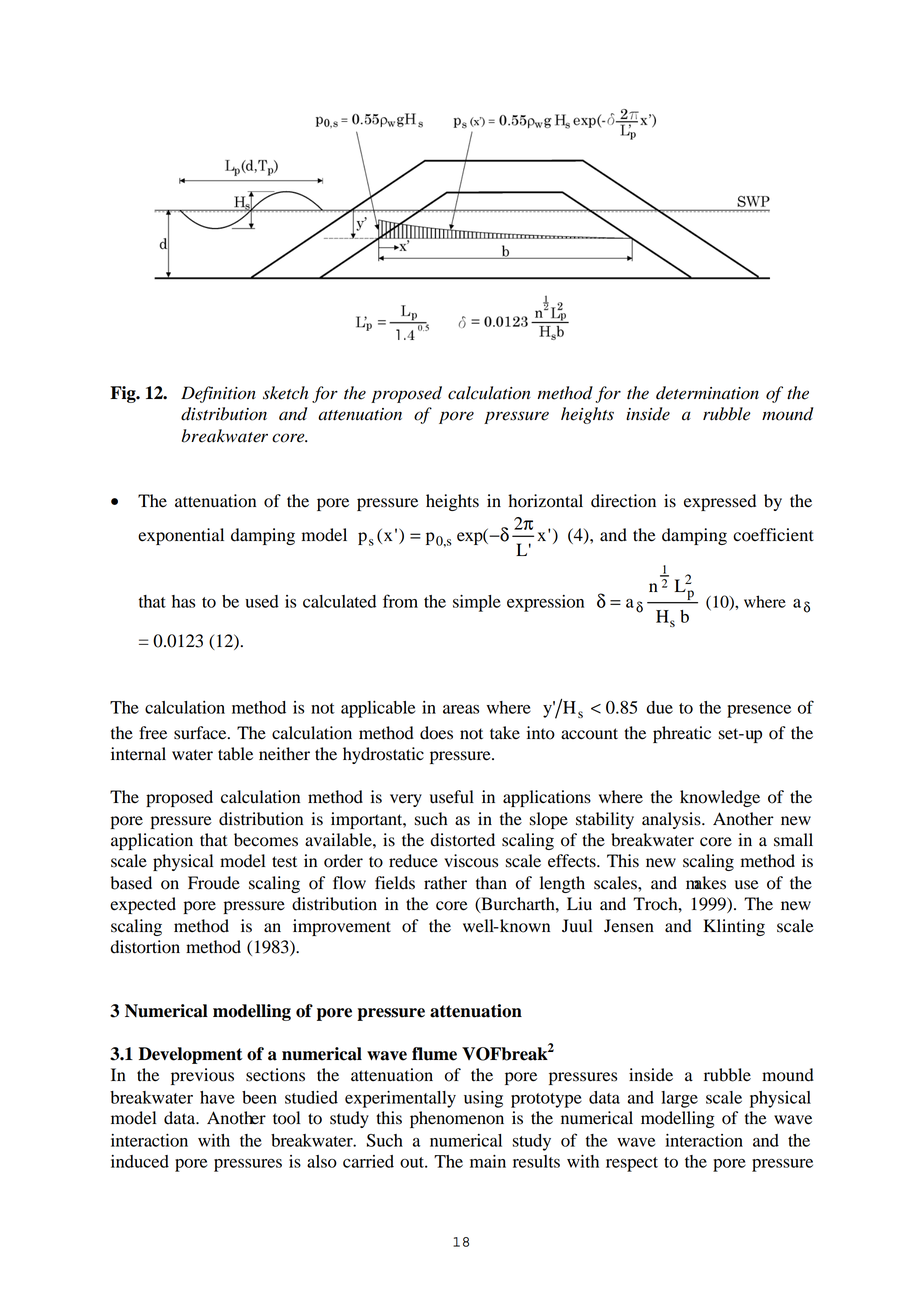 Image resolution: width=924 pixels, height=1307 pixels. What do you see at coordinates (577, 926) in the screenshot?
I see `Juul` at bounding box center [577, 926].
